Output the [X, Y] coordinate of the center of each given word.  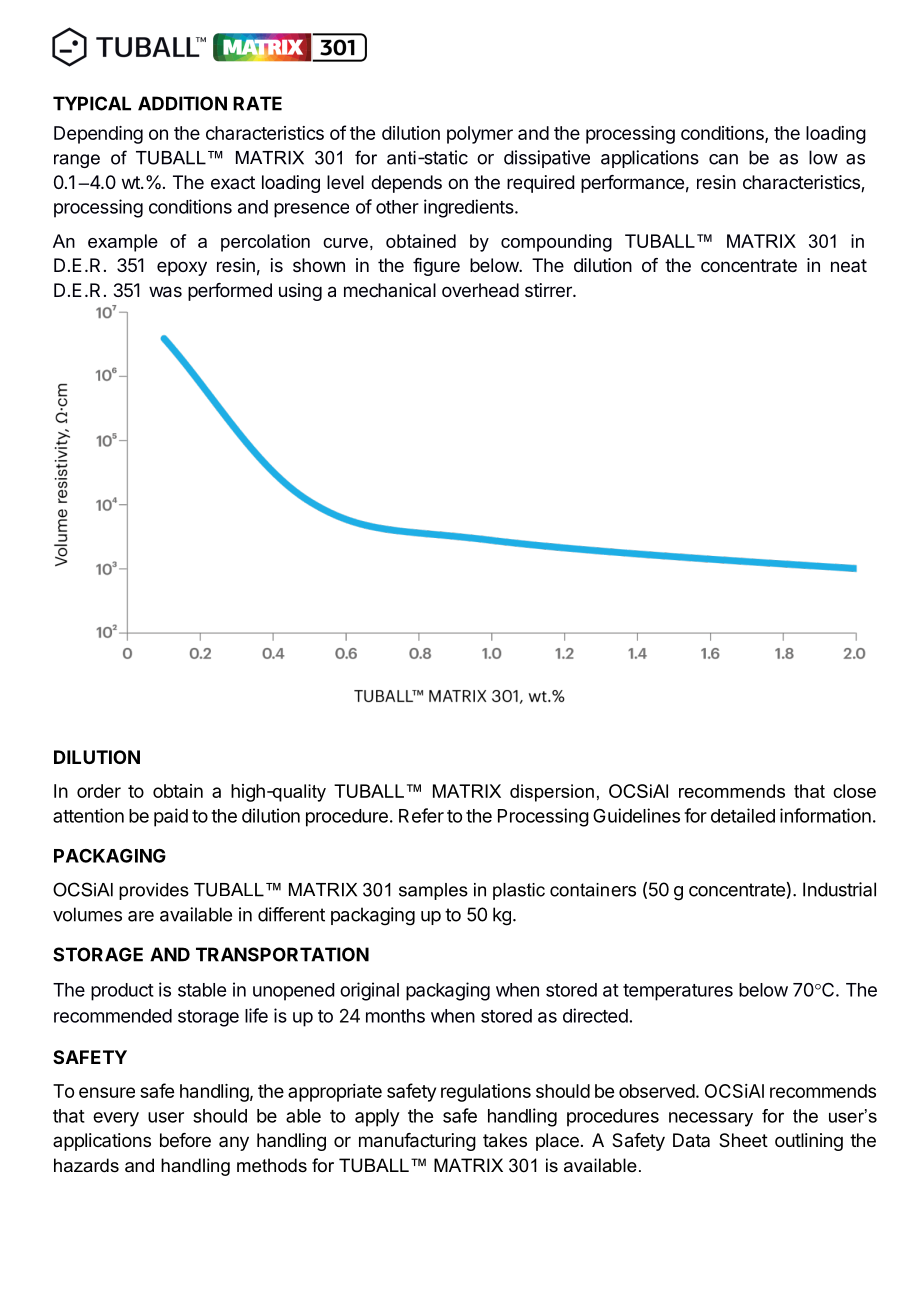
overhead [480, 290]
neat [849, 265]
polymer [480, 135]
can [723, 159]
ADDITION [182, 103]
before [185, 1140]
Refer [421, 815]
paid [171, 817]
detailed [743, 815]
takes [505, 1140]
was [165, 292]
